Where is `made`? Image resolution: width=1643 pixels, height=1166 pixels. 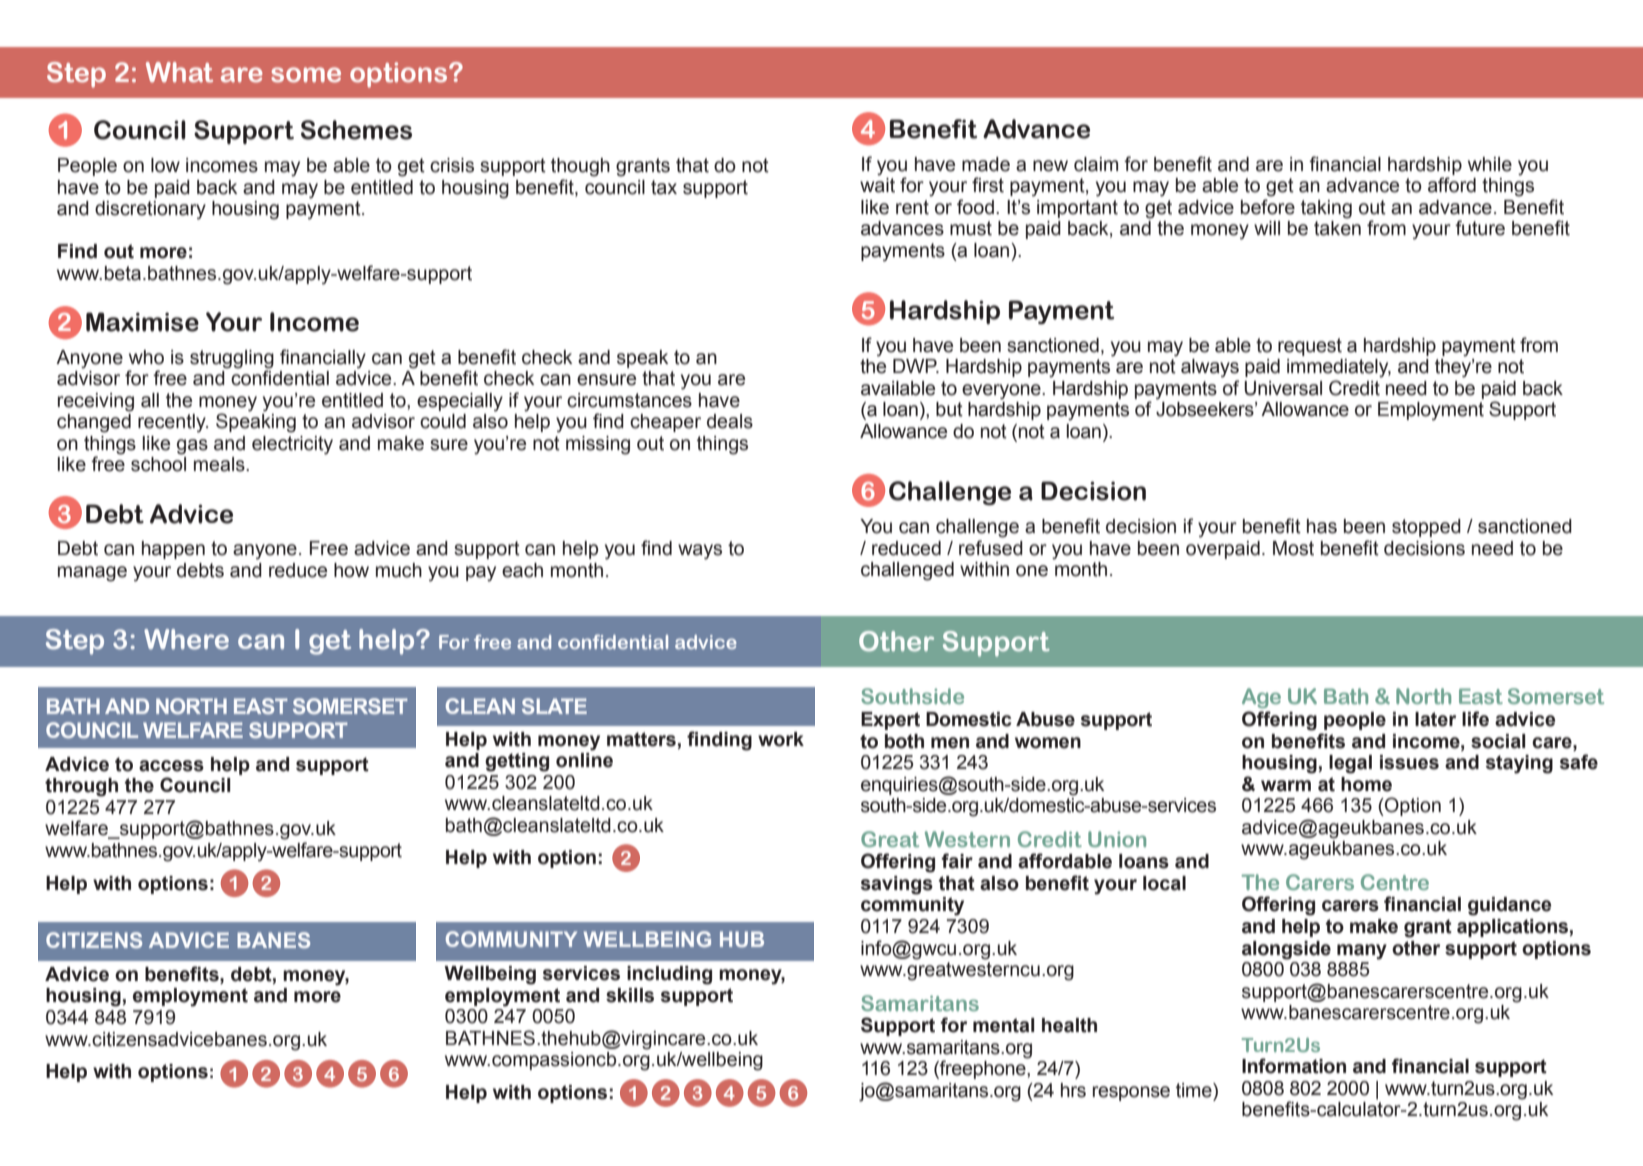
made is located at coordinates (986, 164).
